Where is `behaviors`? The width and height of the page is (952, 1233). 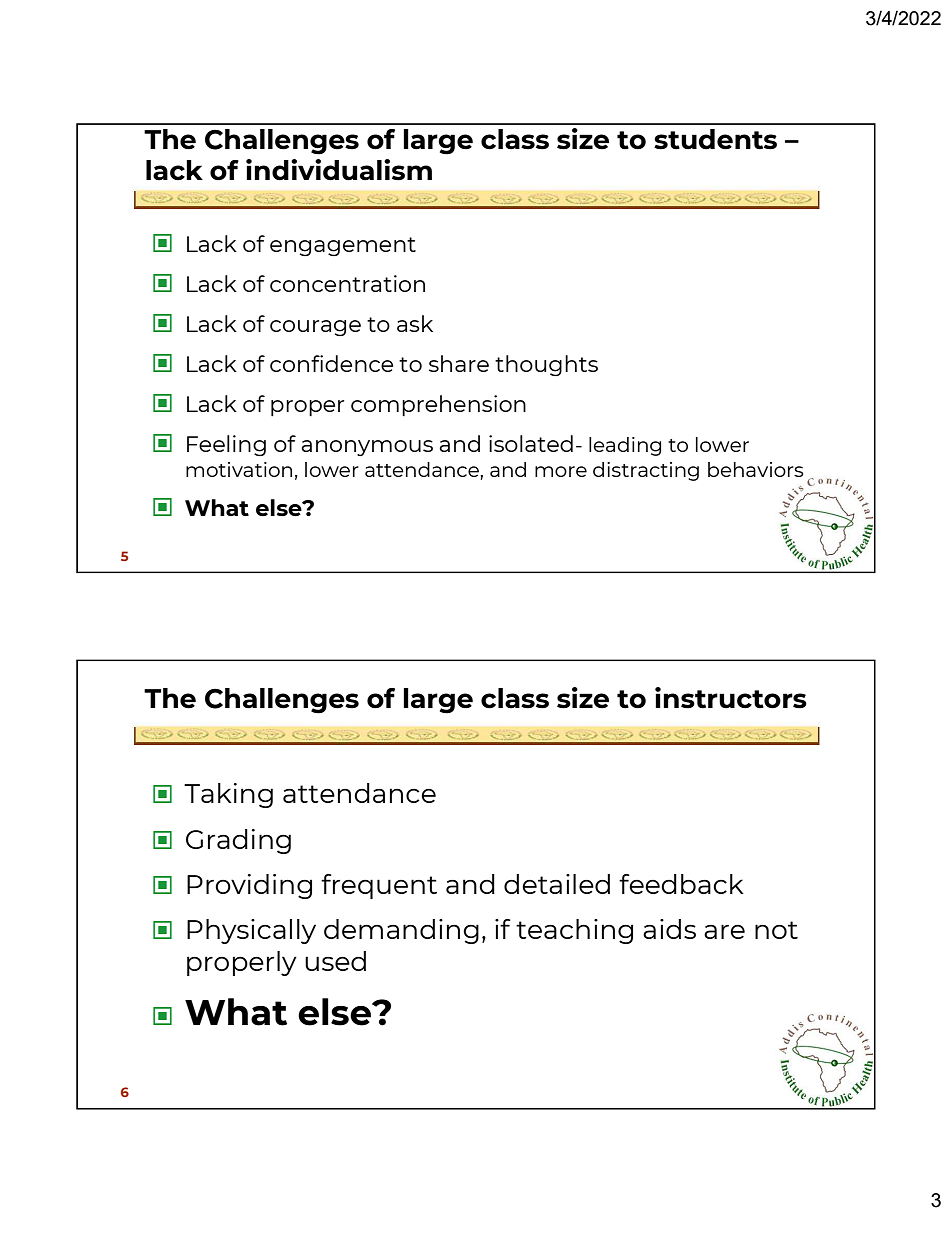 behaviors is located at coordinates (755, 469).
